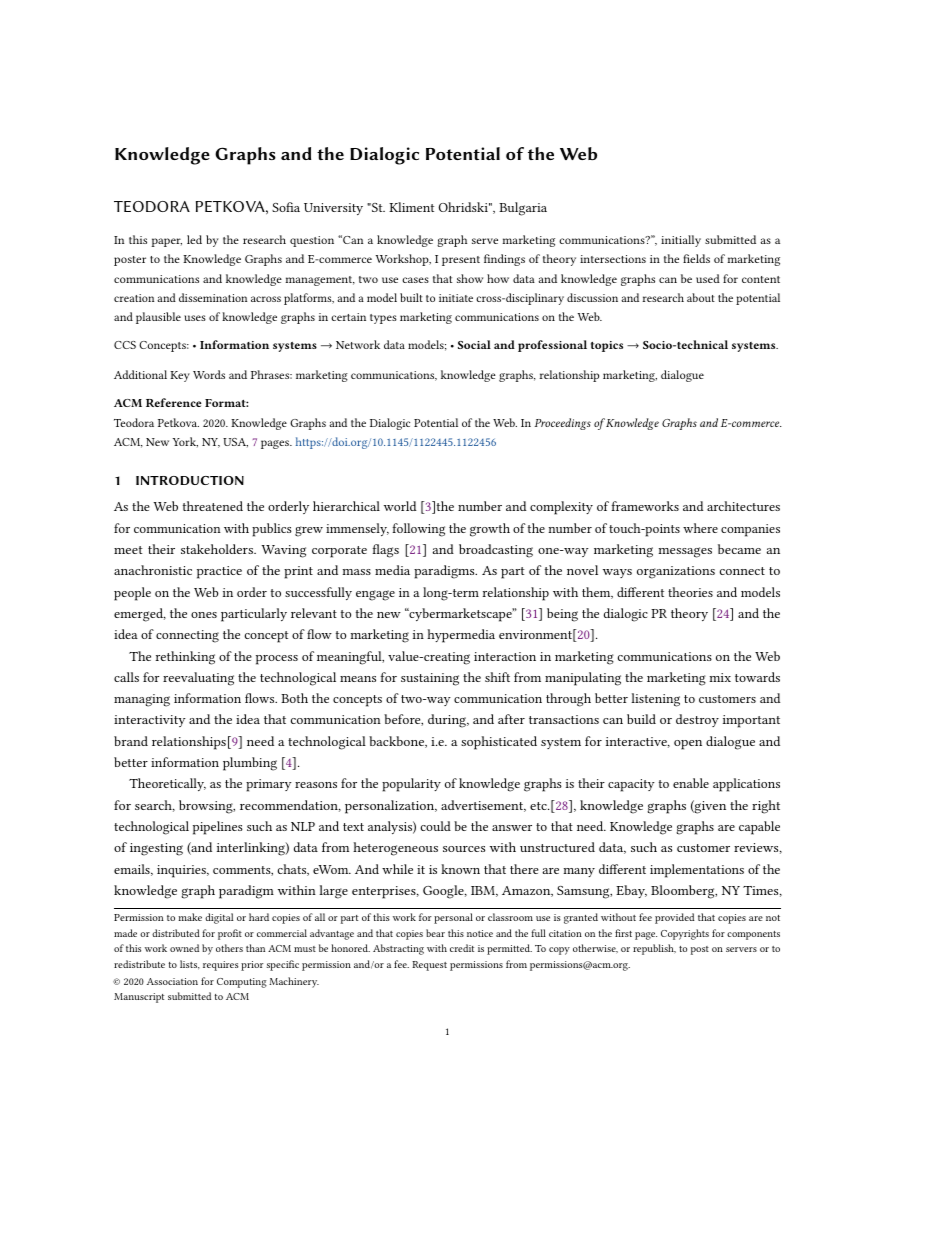 This document has width=952, height=1233. Describe the element at coordinates (167, 242) in the document. I see `paper` at that location.
